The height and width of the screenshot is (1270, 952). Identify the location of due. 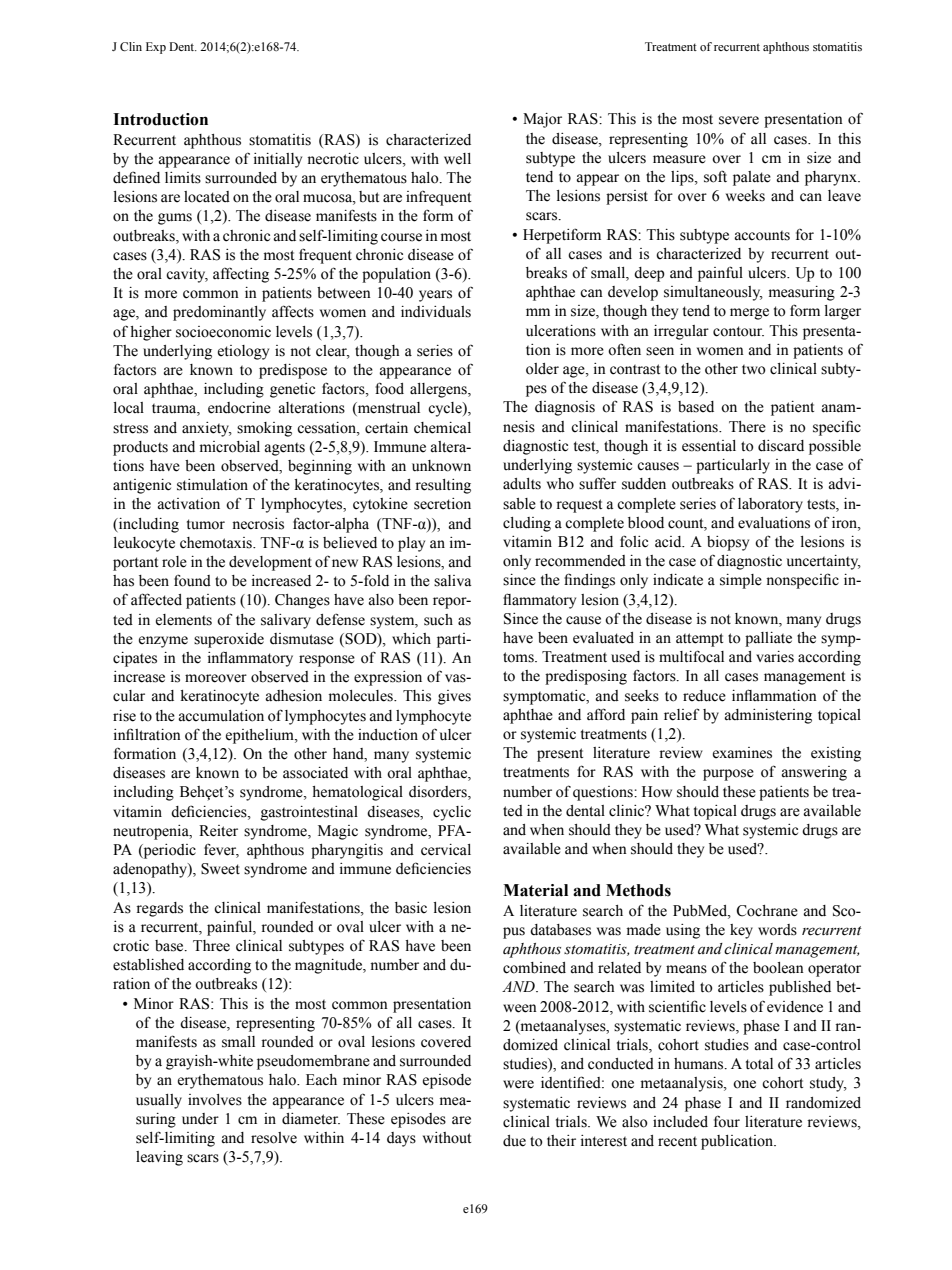
(514, 1141).
